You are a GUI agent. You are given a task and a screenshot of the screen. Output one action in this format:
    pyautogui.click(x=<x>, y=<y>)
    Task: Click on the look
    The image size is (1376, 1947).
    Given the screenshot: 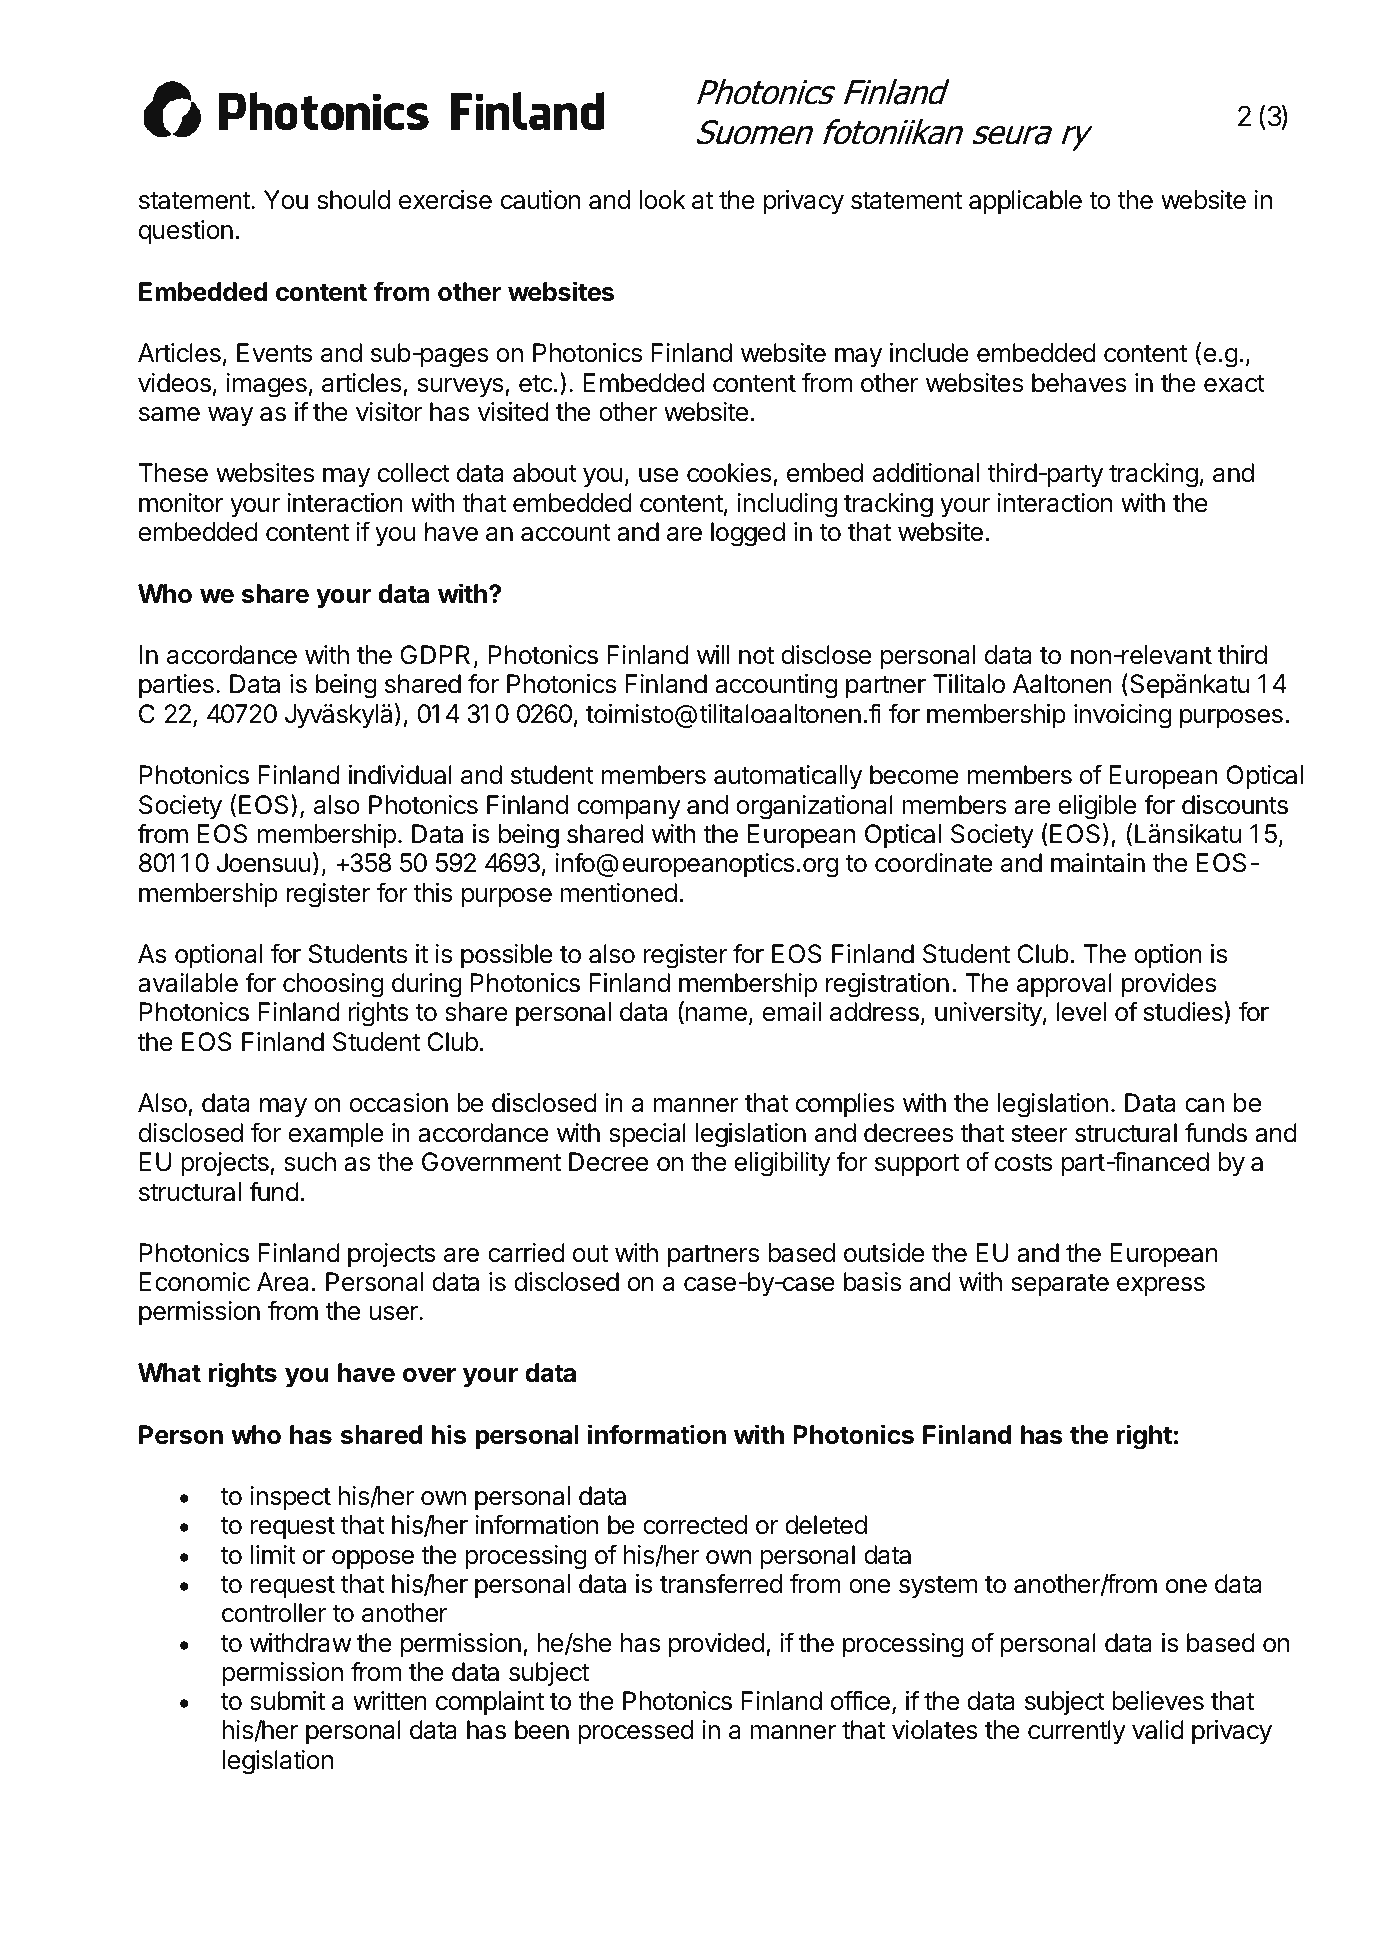 What is the action you would take?
    pyautogui.click(x=663, y=200)
